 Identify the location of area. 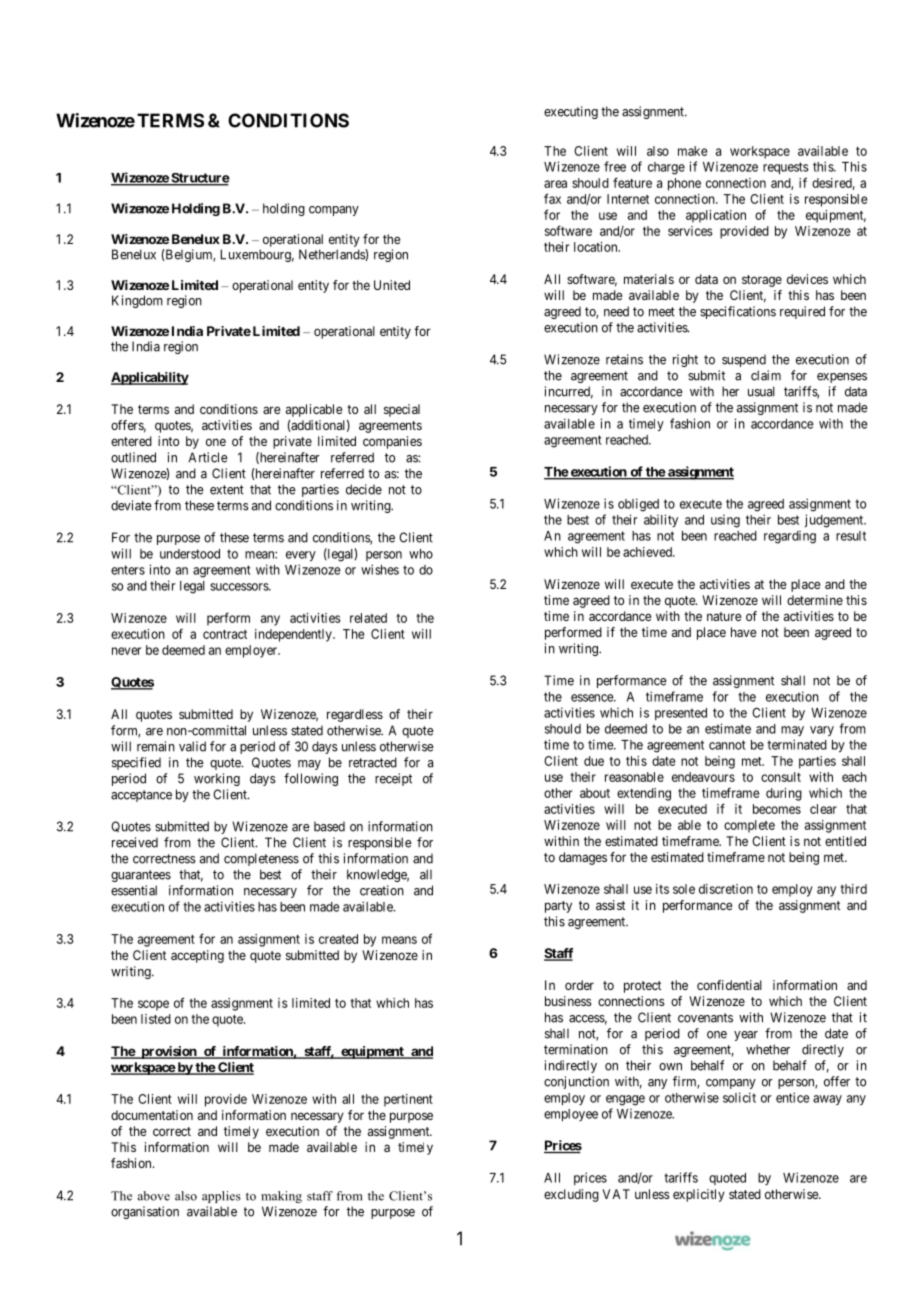
(555, 184).
